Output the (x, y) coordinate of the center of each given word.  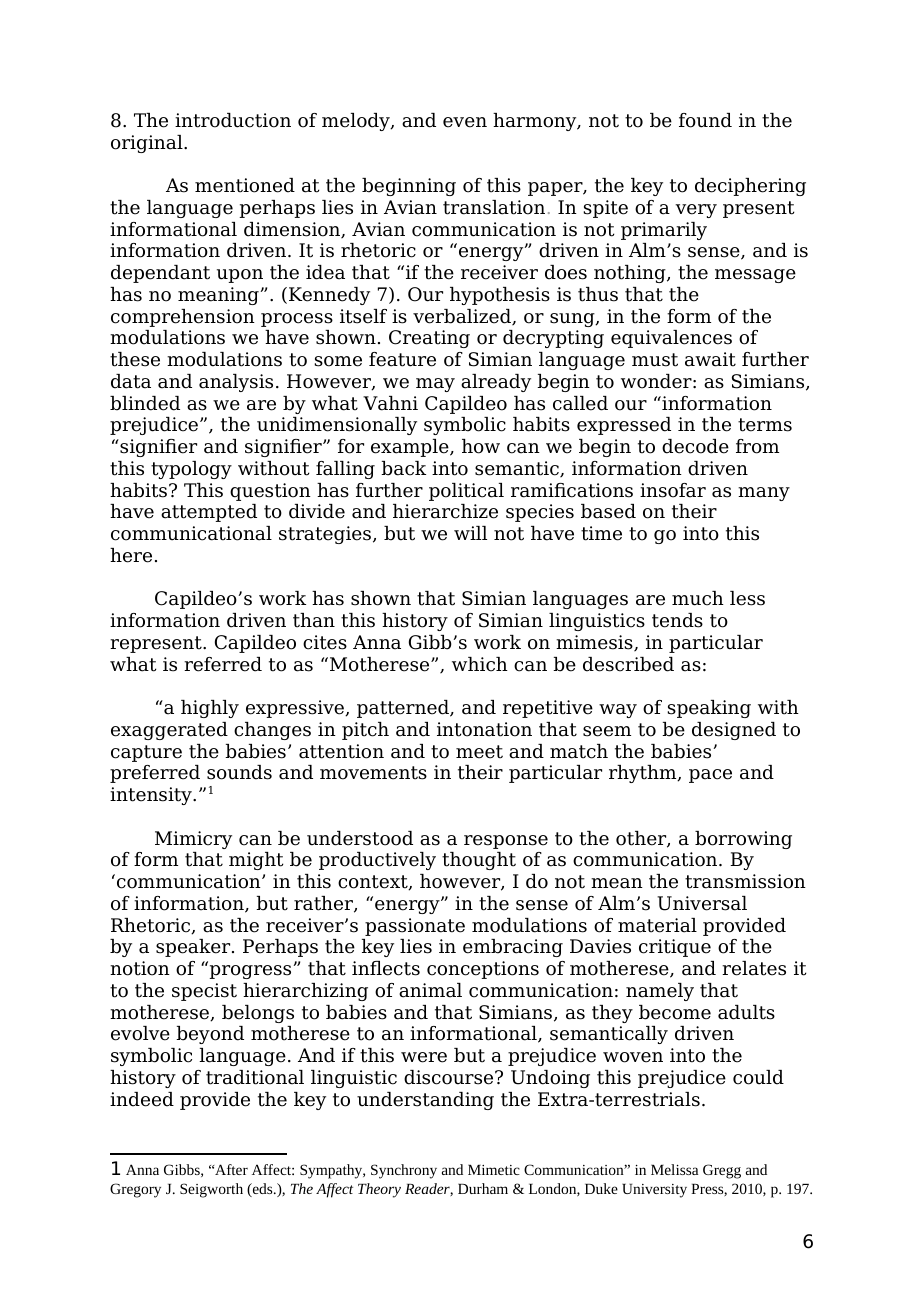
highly (210, 709)
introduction (233, 120)
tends (677, 620)
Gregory (135, 1190)
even (465, 122)
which (480, 664)
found (705, 120)
